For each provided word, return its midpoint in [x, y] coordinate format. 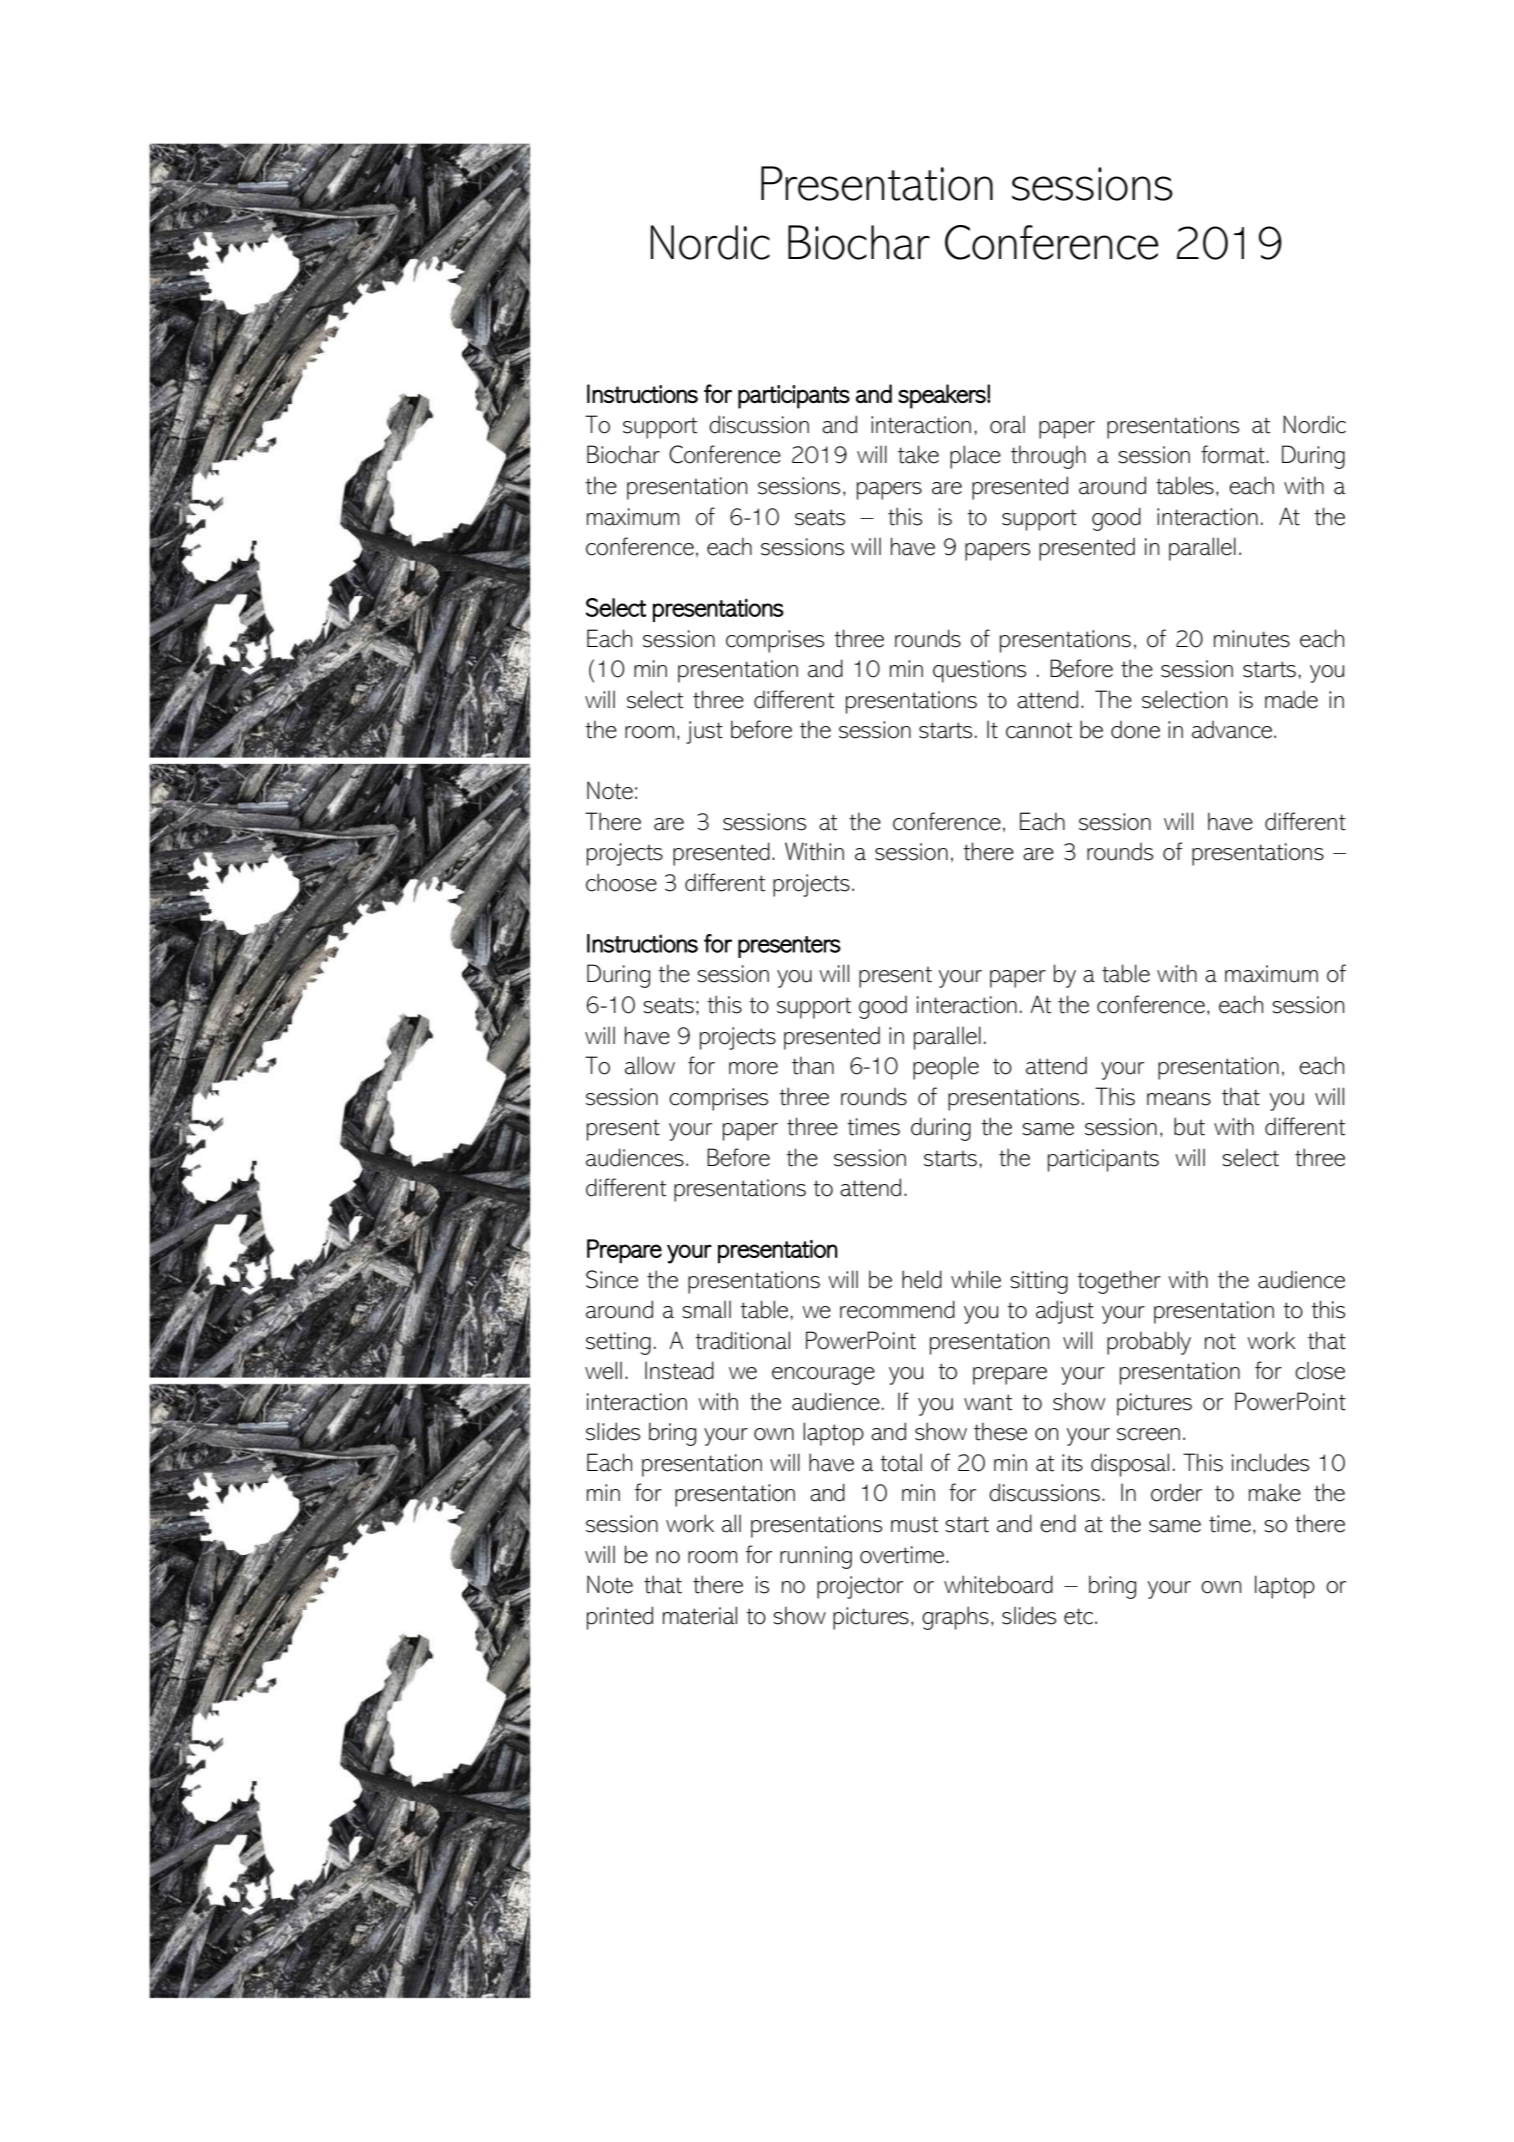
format [1234, 454]
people [946, 1068]
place [975, 457]
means [1179, 1099]
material [700, 1615]
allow [650, 1065]
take [918, 454]
